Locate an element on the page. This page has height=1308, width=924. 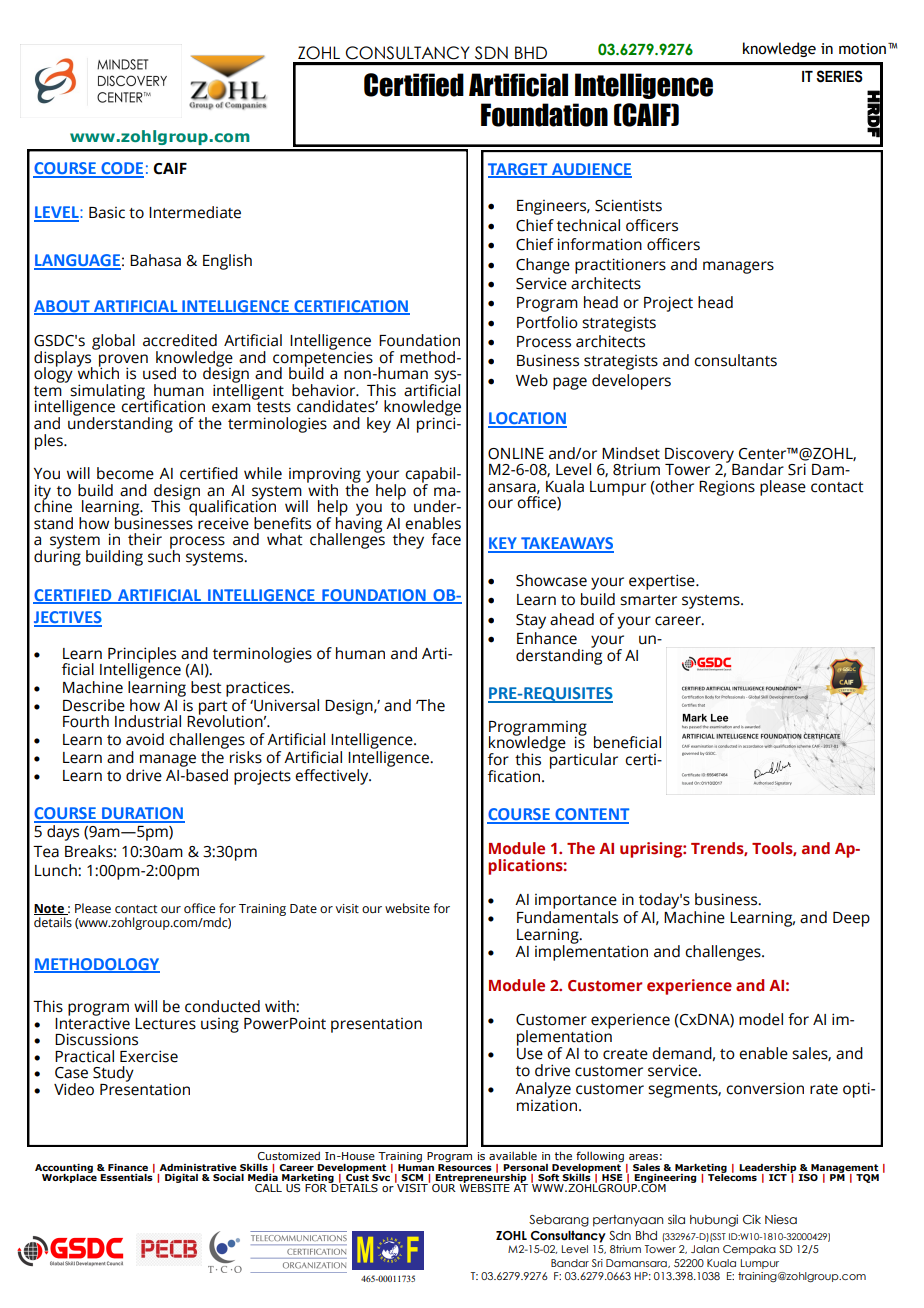
Lectures is located at coordinates (165, 1024).
